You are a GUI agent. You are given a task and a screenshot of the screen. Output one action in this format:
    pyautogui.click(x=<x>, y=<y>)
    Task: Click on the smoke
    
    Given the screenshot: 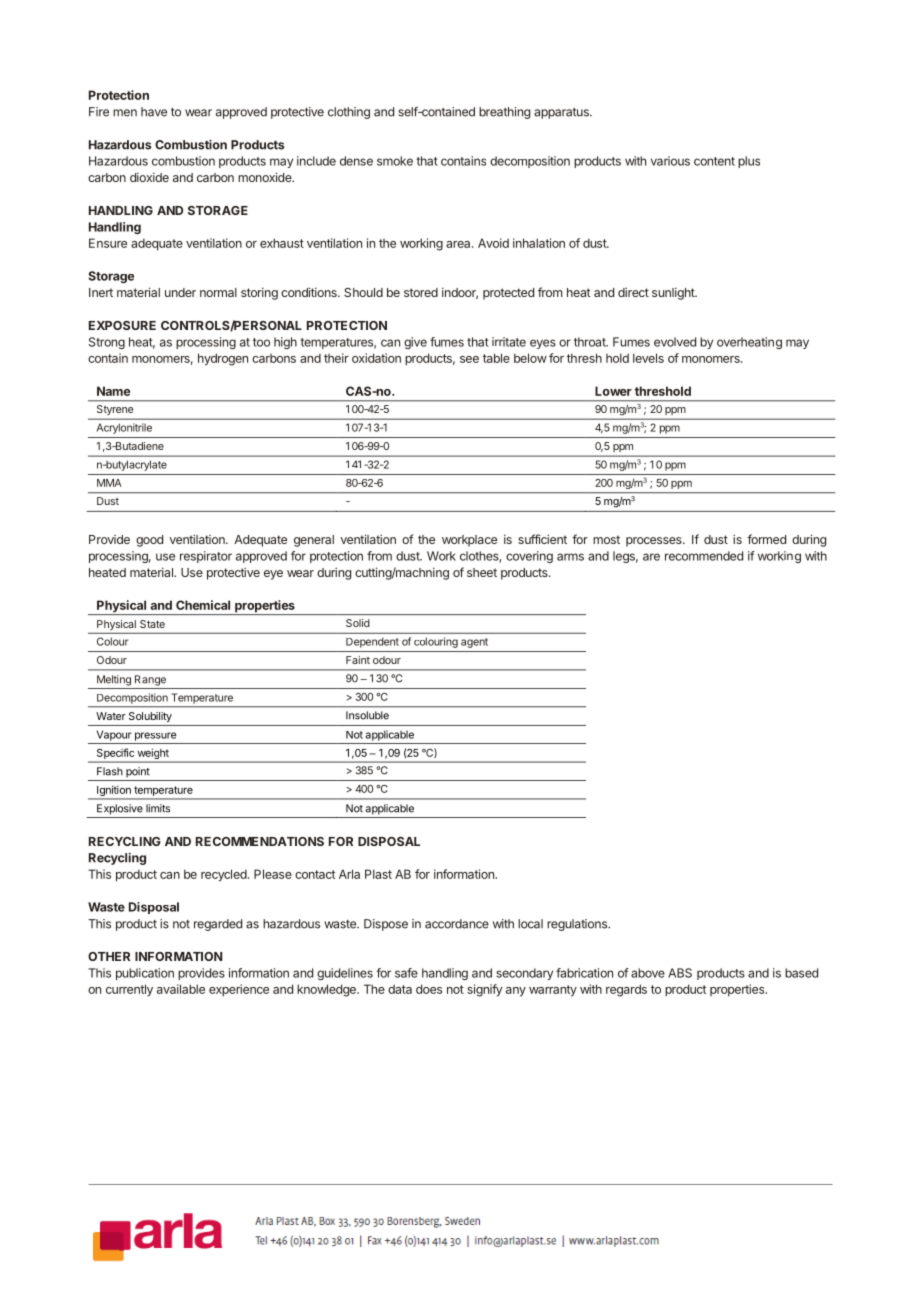 What is the action you would take?
    pyautogui.click(x=395, y=161)
